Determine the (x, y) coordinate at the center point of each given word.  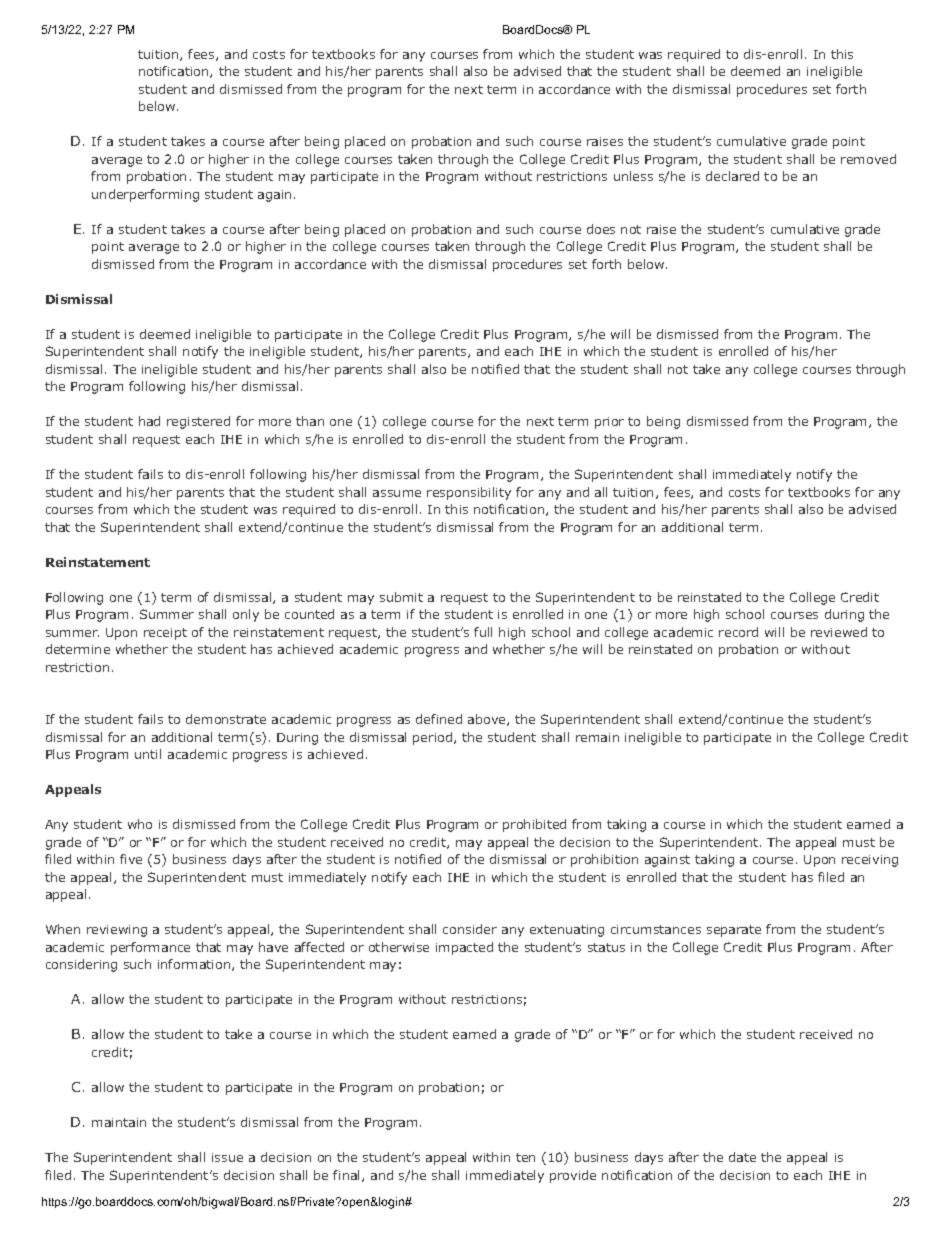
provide (573, 1176)
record (738, 632)
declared (732, 176)
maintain (119, 1122)
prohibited (534, 825)
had (149, 421)
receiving (870, 861)
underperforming (145, 195)
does (601, 229)
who (140, 824)
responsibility (469, 493)
